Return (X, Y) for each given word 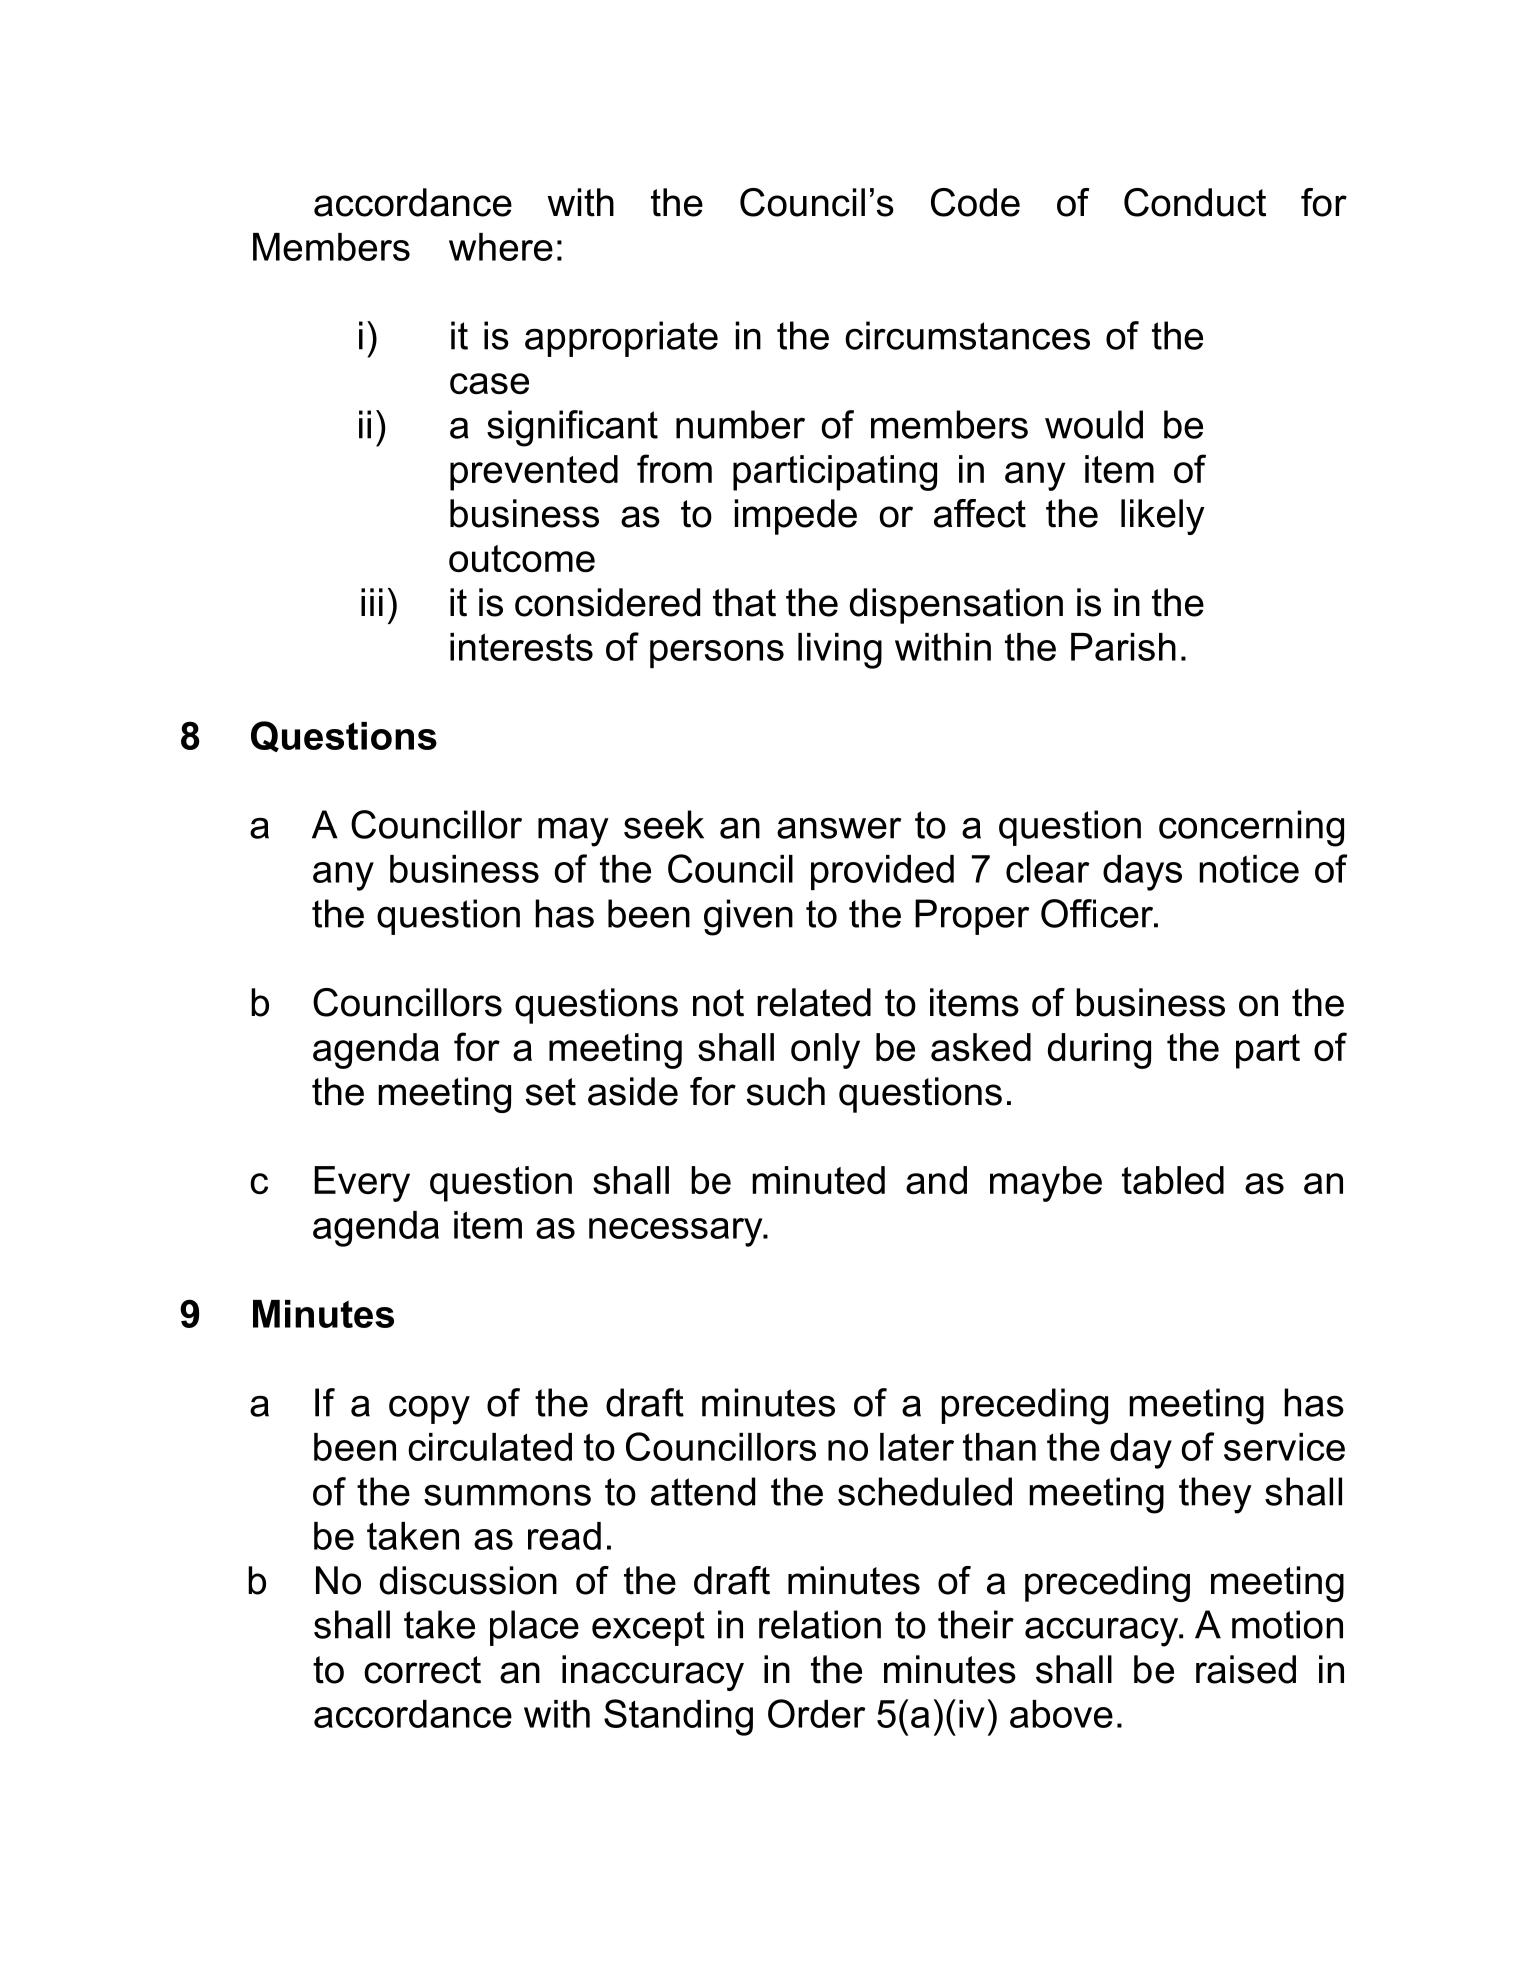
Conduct (1195, 202)
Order (817, 1713)
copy (429, 1410)
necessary (677, 1232)
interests (521, 647)
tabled (1173, 1180)
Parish (1123, 647)
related (814, 1002)
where (501, 247)
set (550, 1092)
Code (975, 202)
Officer (1098, 913)
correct (422, 1670)
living (840, 651)
